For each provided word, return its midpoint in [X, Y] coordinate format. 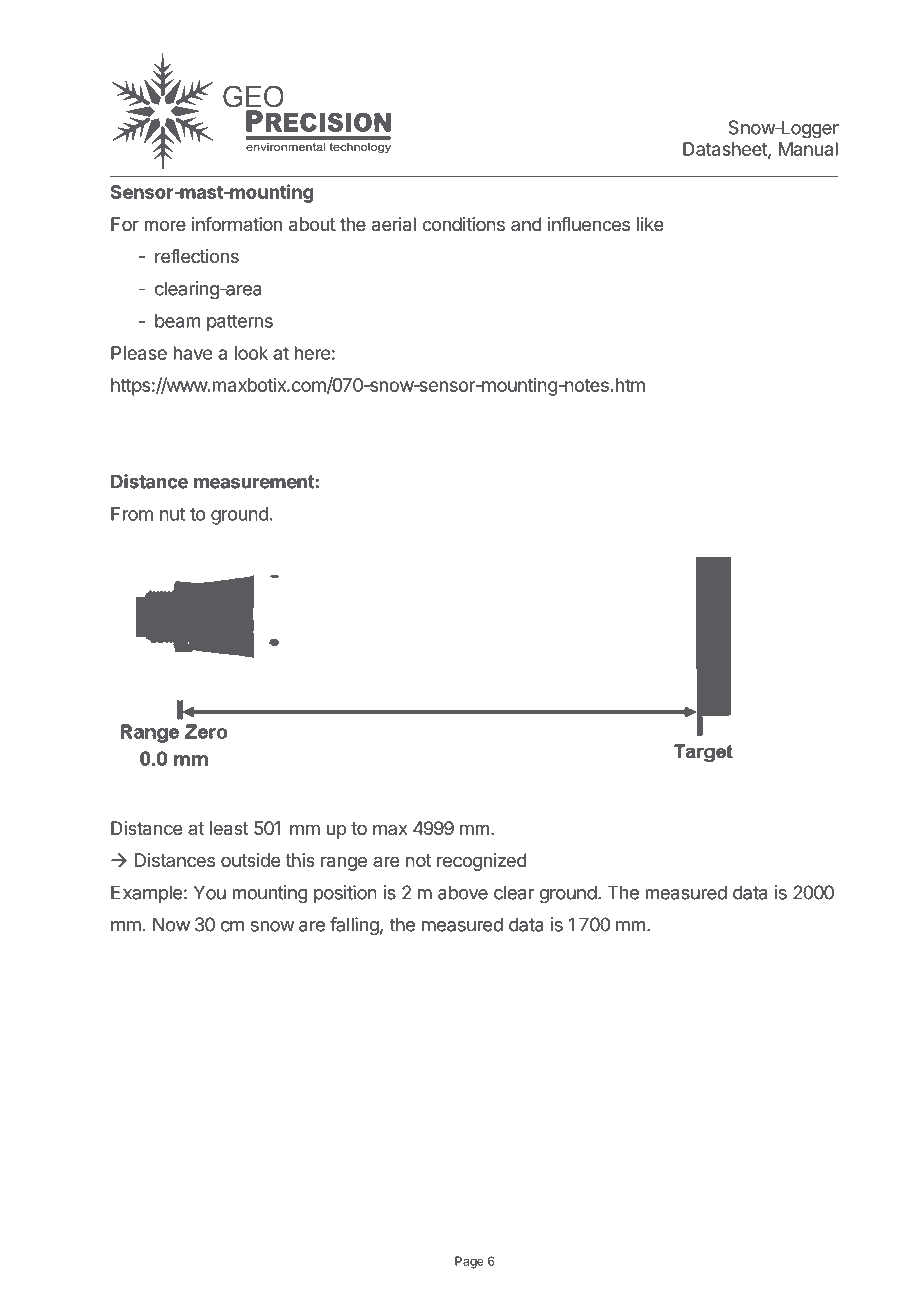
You [210, 892]
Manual [808, 149]
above [463, 892]
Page [469, 1262]
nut [172, 514]
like [650, 224]
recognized [482, 862]
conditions [463, 224]
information [237, 224]
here [312, 353]
